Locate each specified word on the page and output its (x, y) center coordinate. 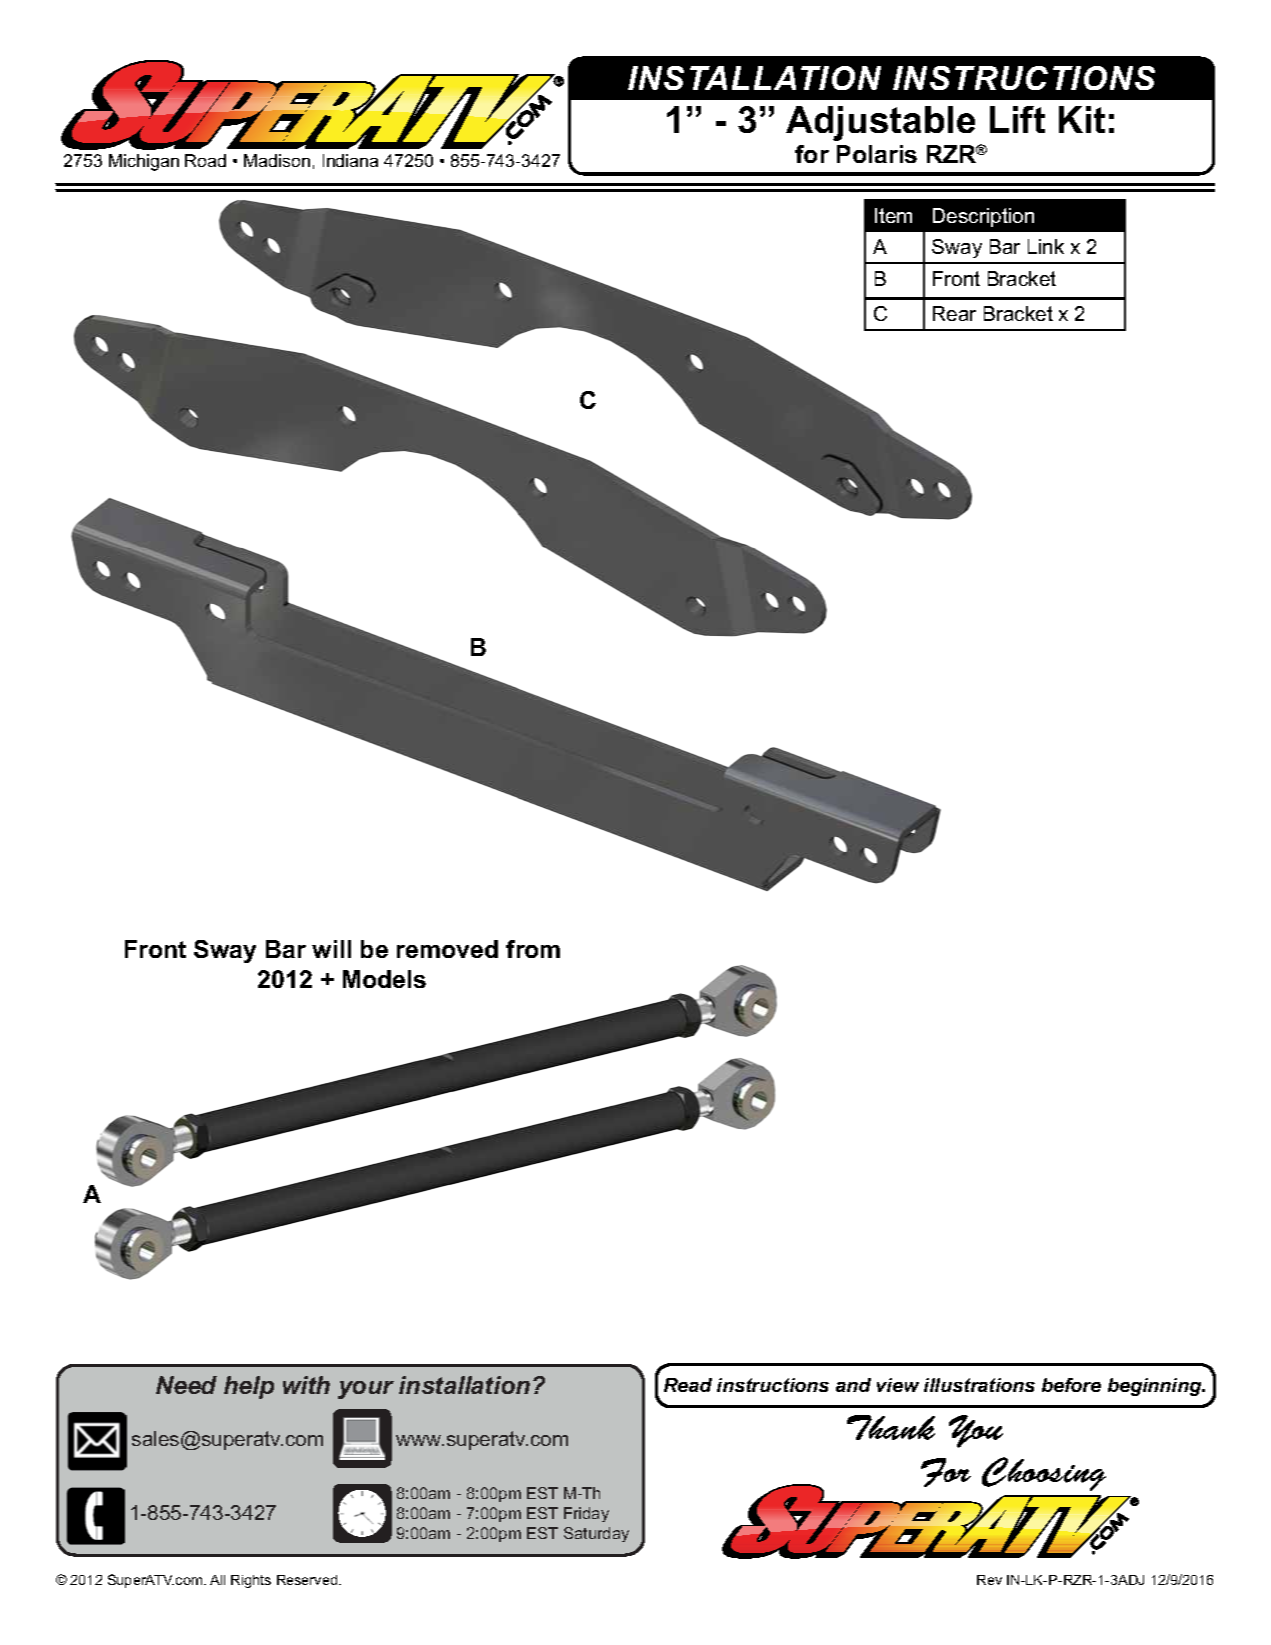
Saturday (596, 1534)
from (533, 949)
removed (447, 949)
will (331, 949)
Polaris (877, 154)
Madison (277, 160)
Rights (251, 1581)
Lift (1017, 119)
